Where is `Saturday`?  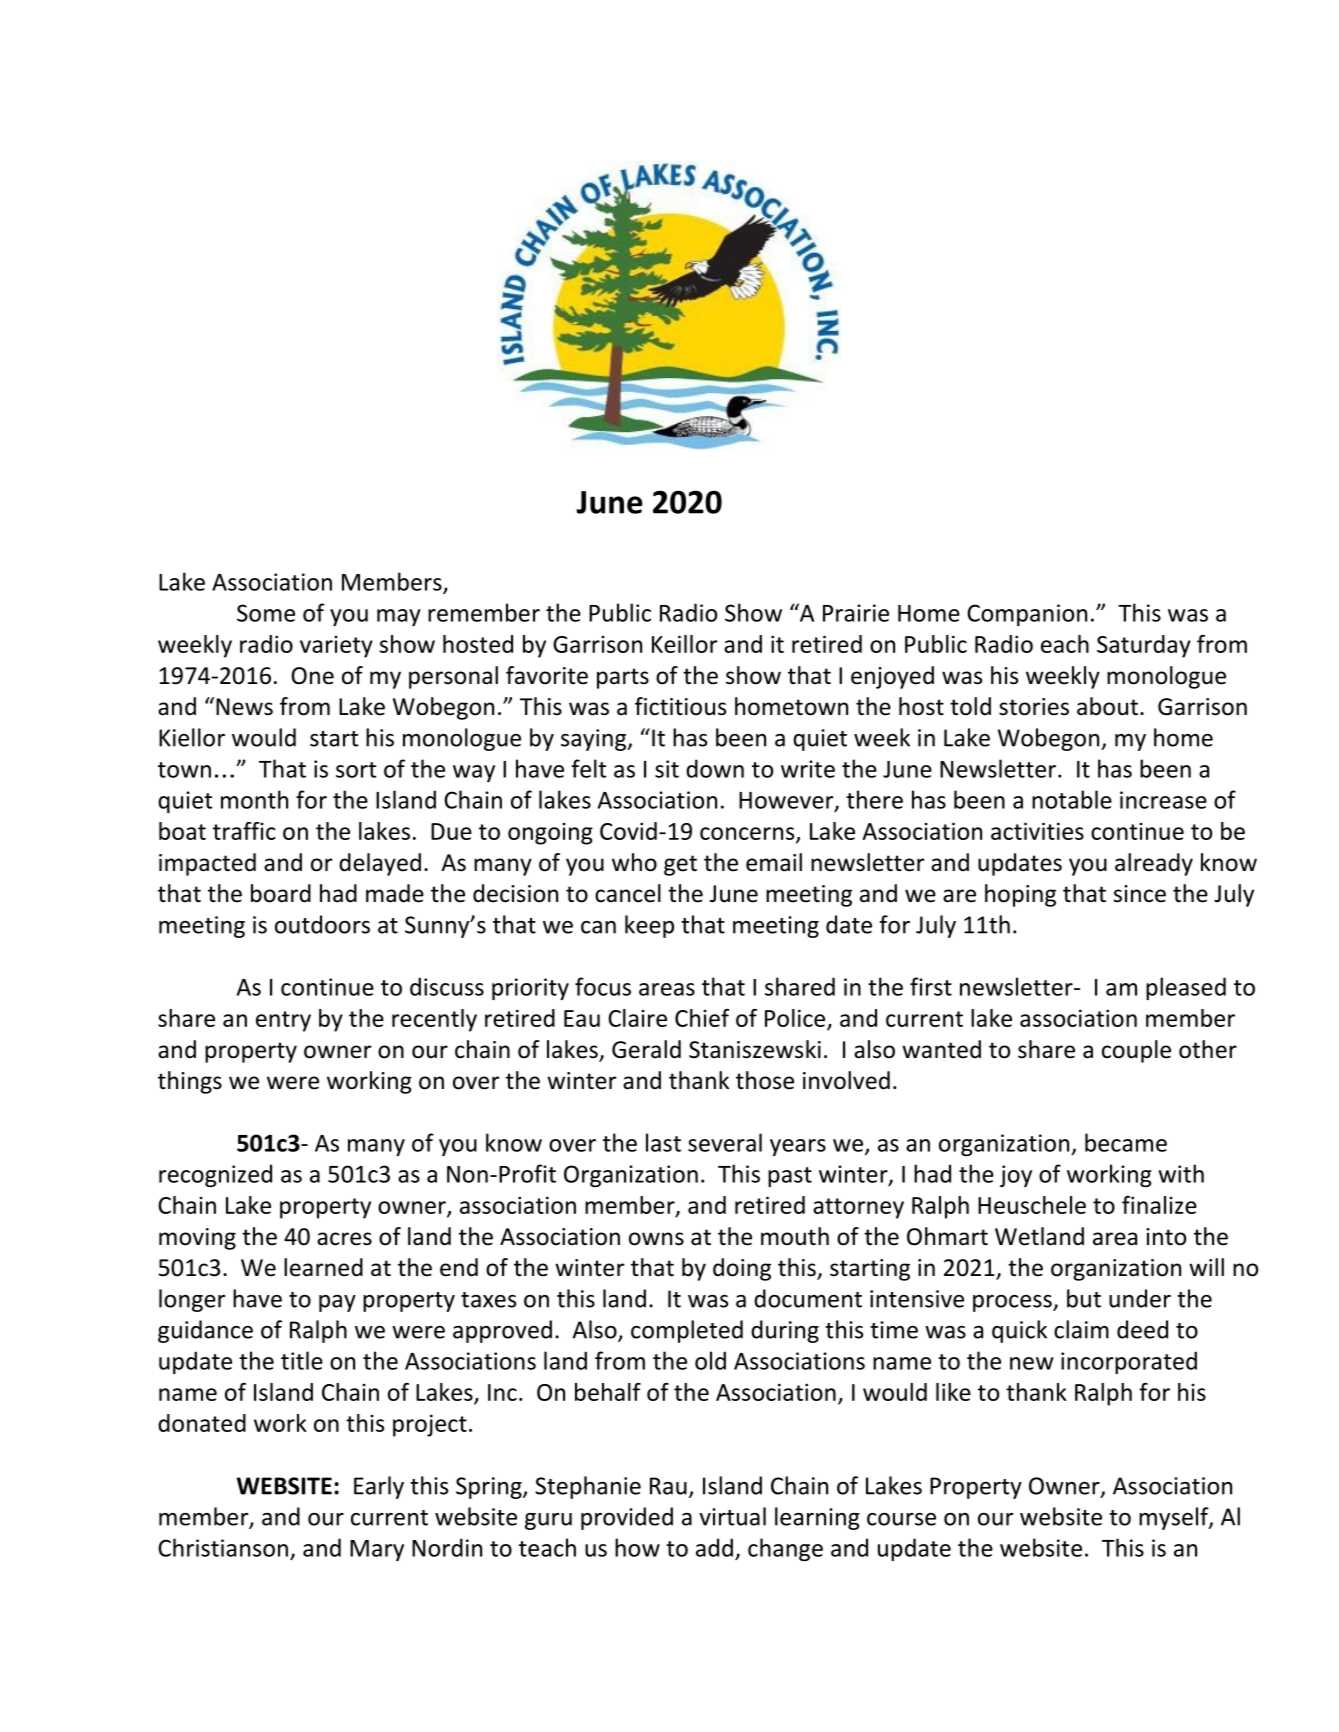
Saturday is located at coordinates (1144, 646).
